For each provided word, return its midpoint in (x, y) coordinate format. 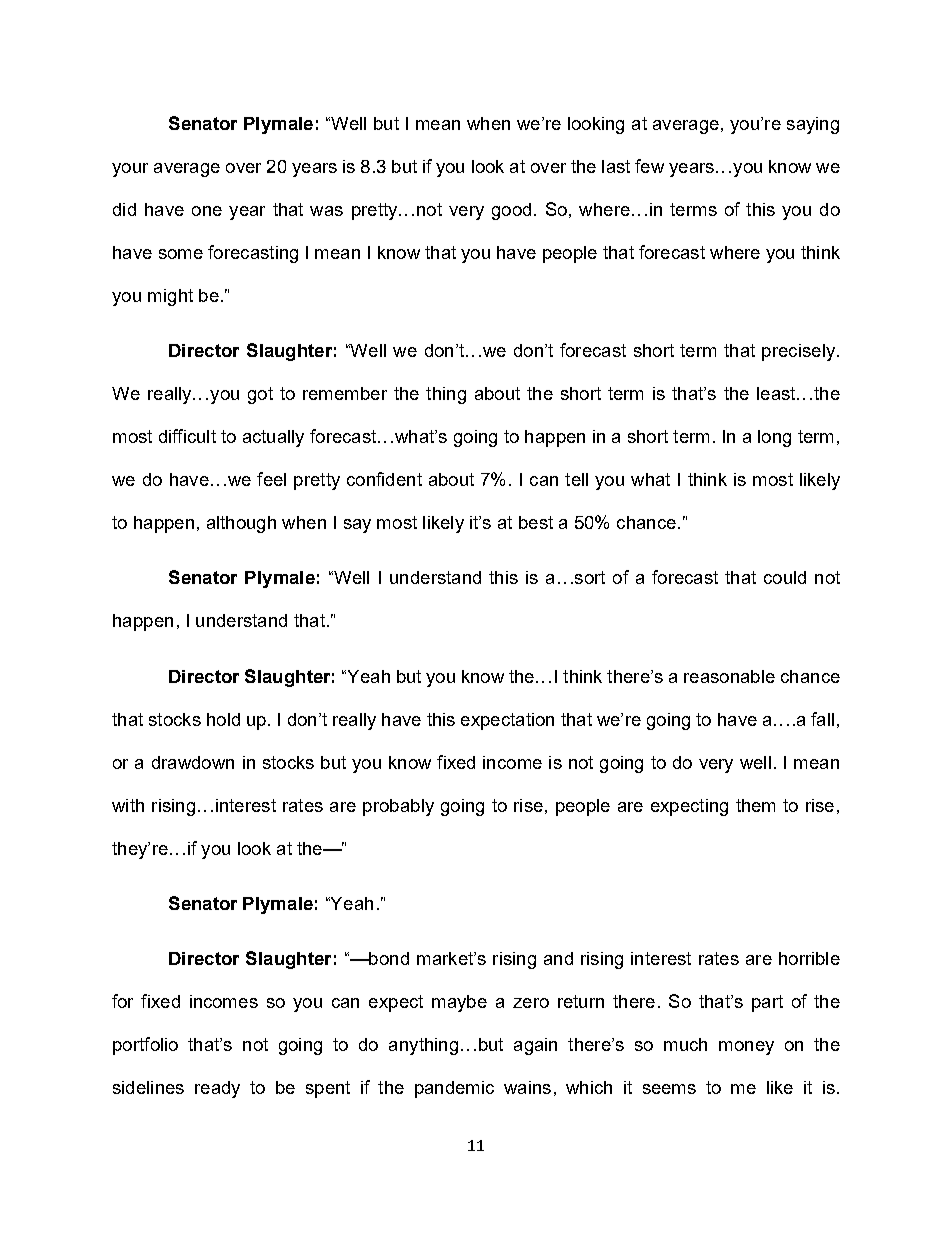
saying (813, 125)
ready (217, 1089)
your (130, 170)
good (511, 211)
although (241, 524)
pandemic (454, 1089)
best (536, 522)
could (785, 577)
